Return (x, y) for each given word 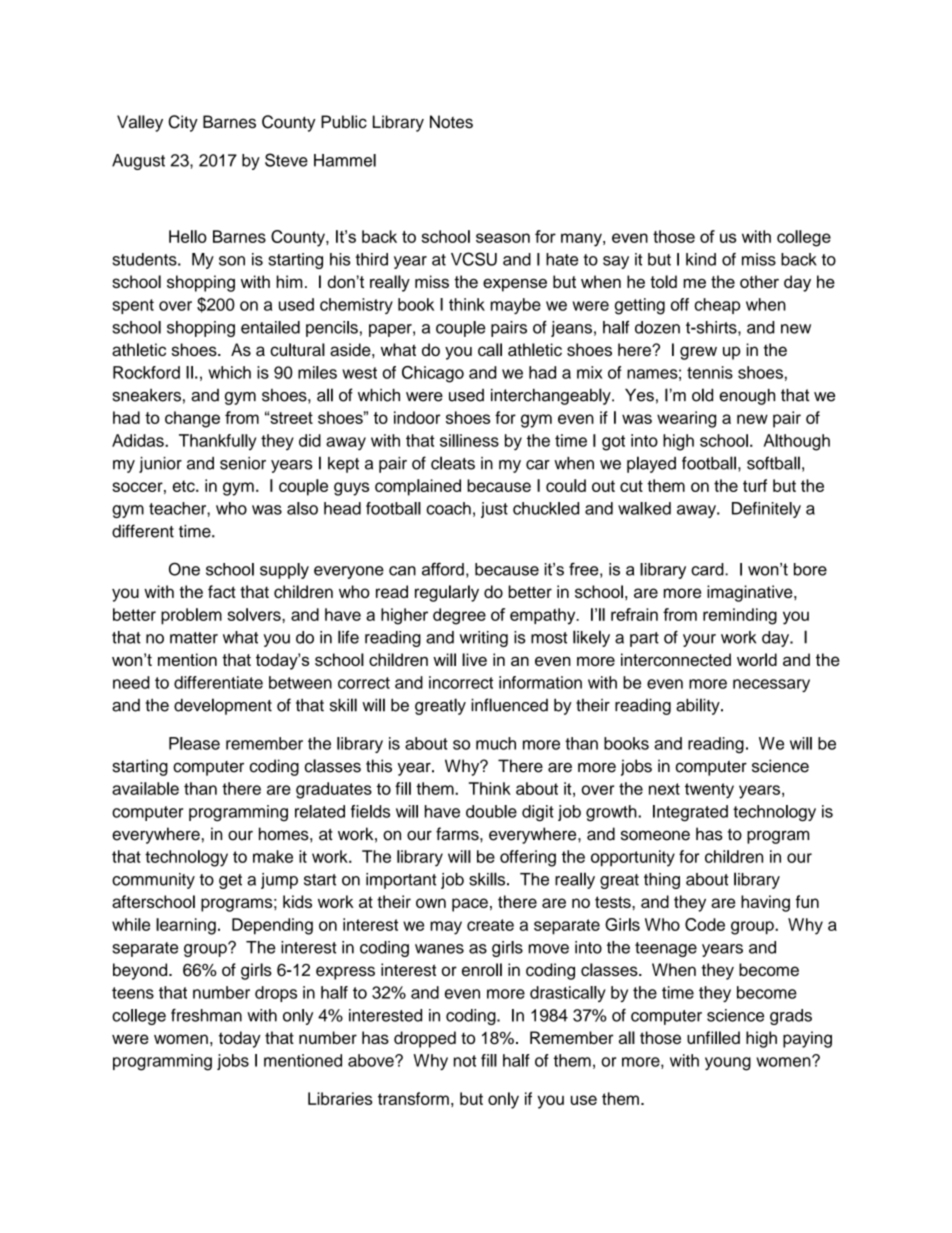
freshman (206, 1015)
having (765, 903)
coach (448, 508)
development (223, 706)
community (153, 881)
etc (185, 486)
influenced (509, 705)
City (183, 123)
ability (699, 706)
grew (698, 353)
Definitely (766, 510)
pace (470, 905)
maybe (516, 306)
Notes (451, 122)
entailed (270, 327)
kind (701, 259)
